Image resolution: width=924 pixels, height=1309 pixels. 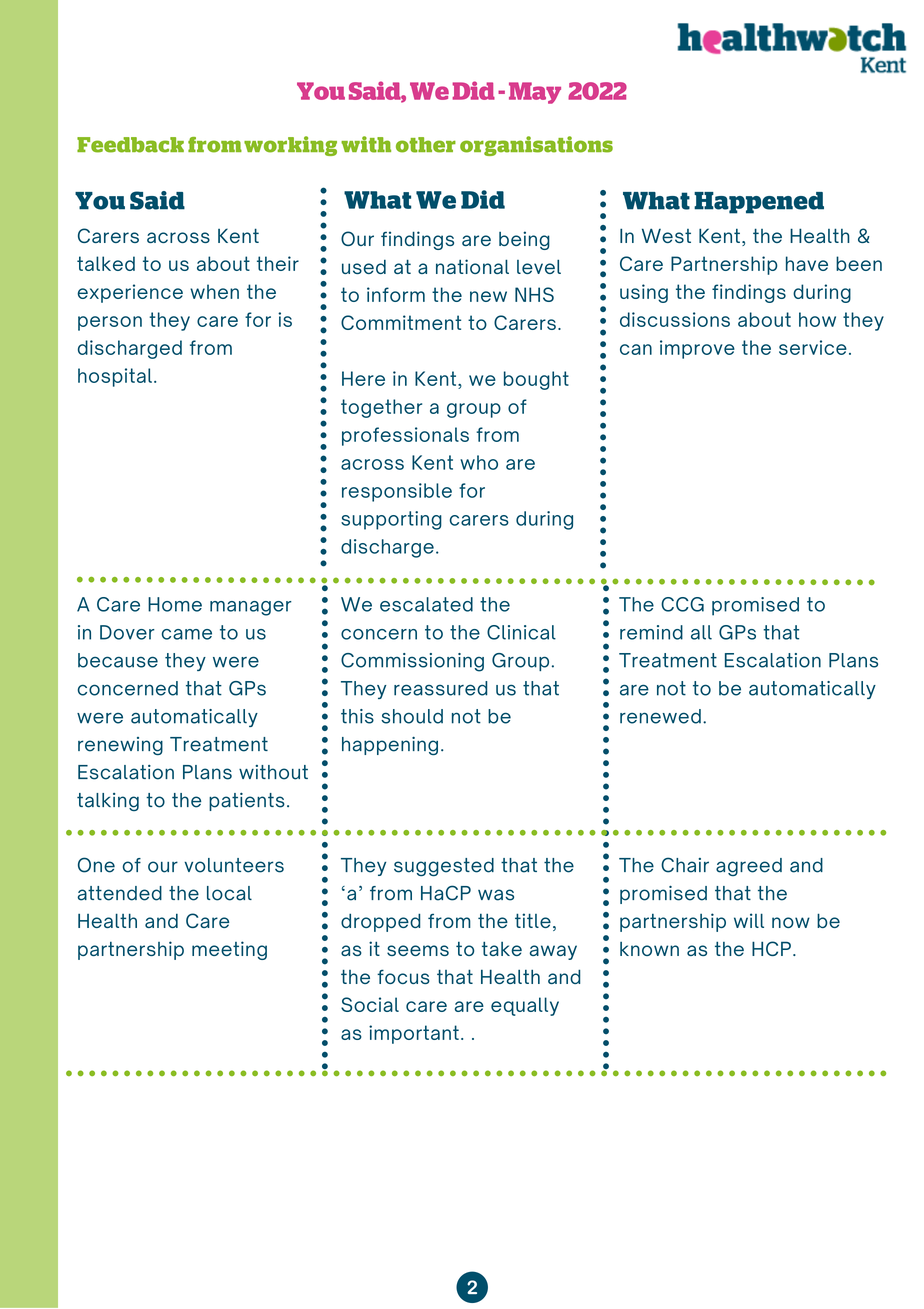 What do you see at coordinates (110, 323) in the screenshot?
I see `person` at bounding box center [110, 323].
